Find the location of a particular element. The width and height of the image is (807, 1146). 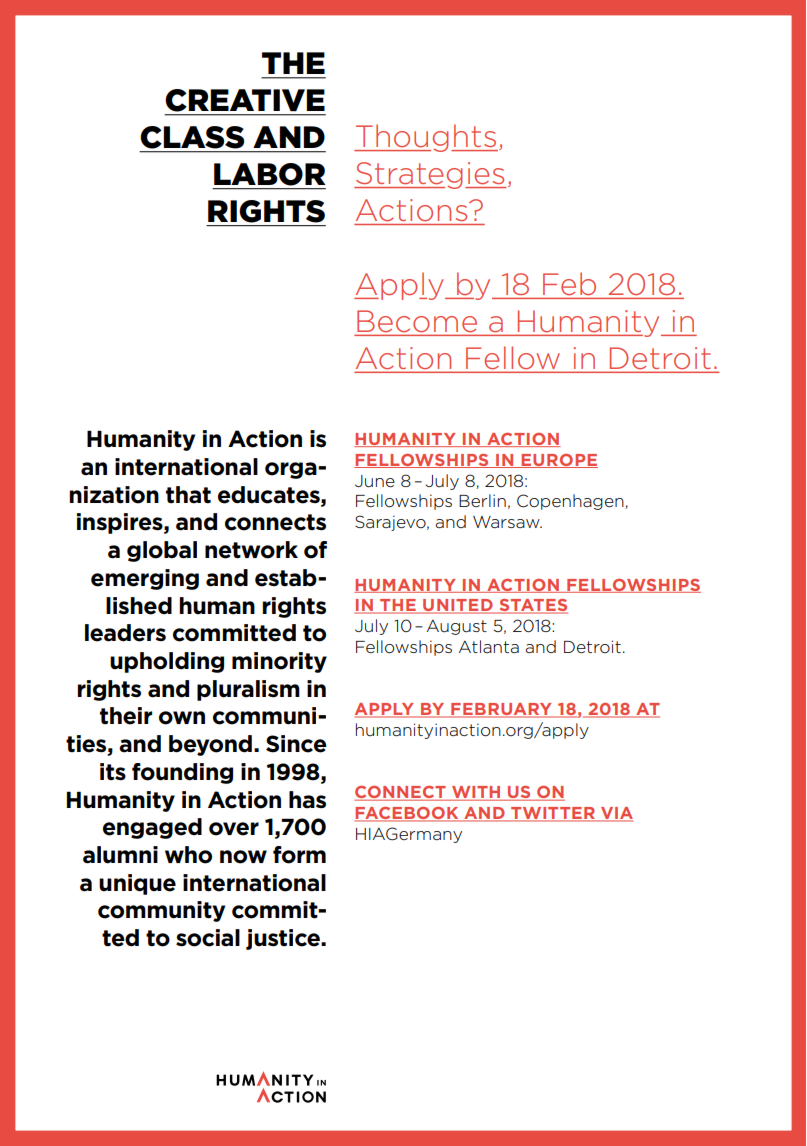

Berlin is located at coordinates (482, 500).
